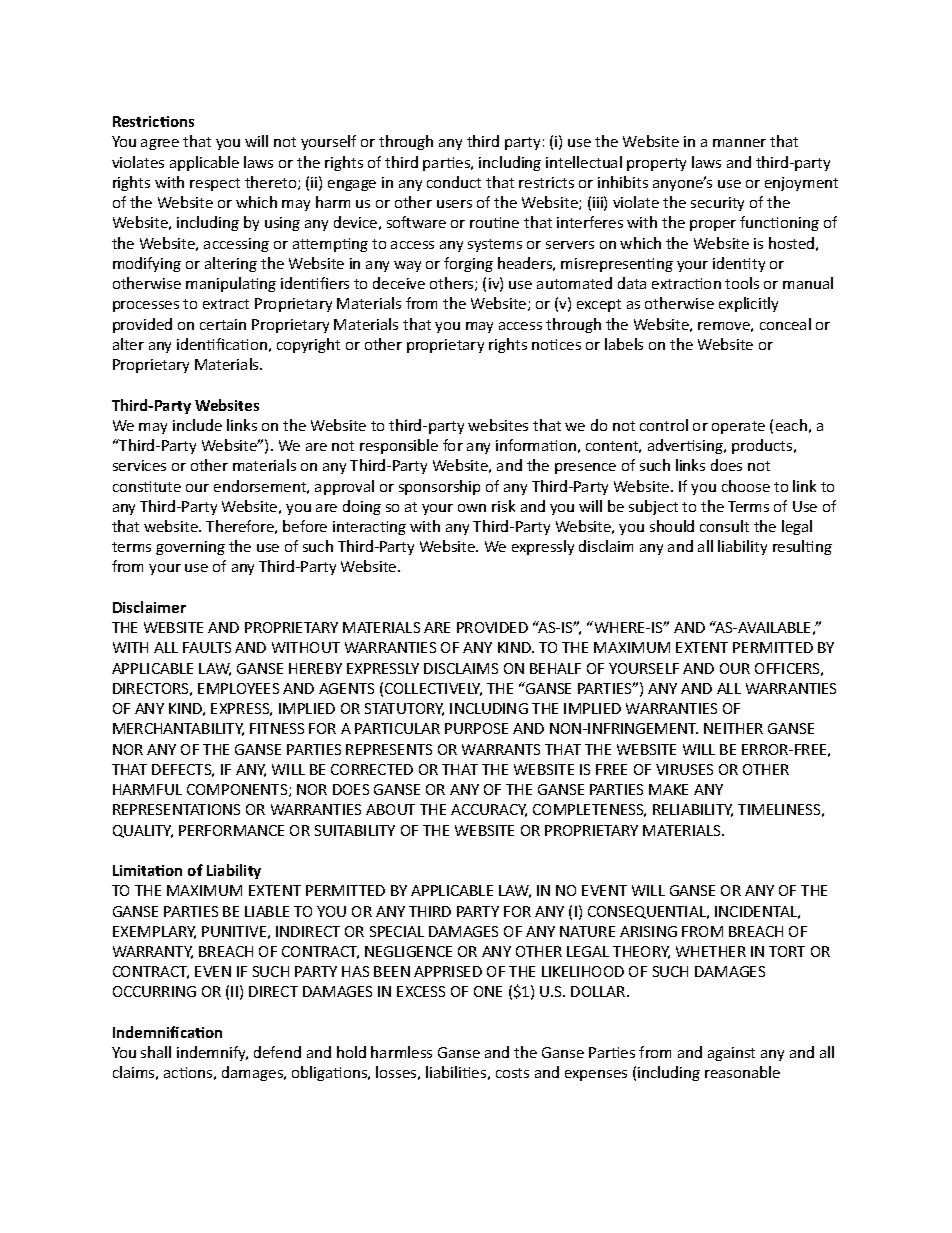  I want to click on manner, so click(739, 143).
